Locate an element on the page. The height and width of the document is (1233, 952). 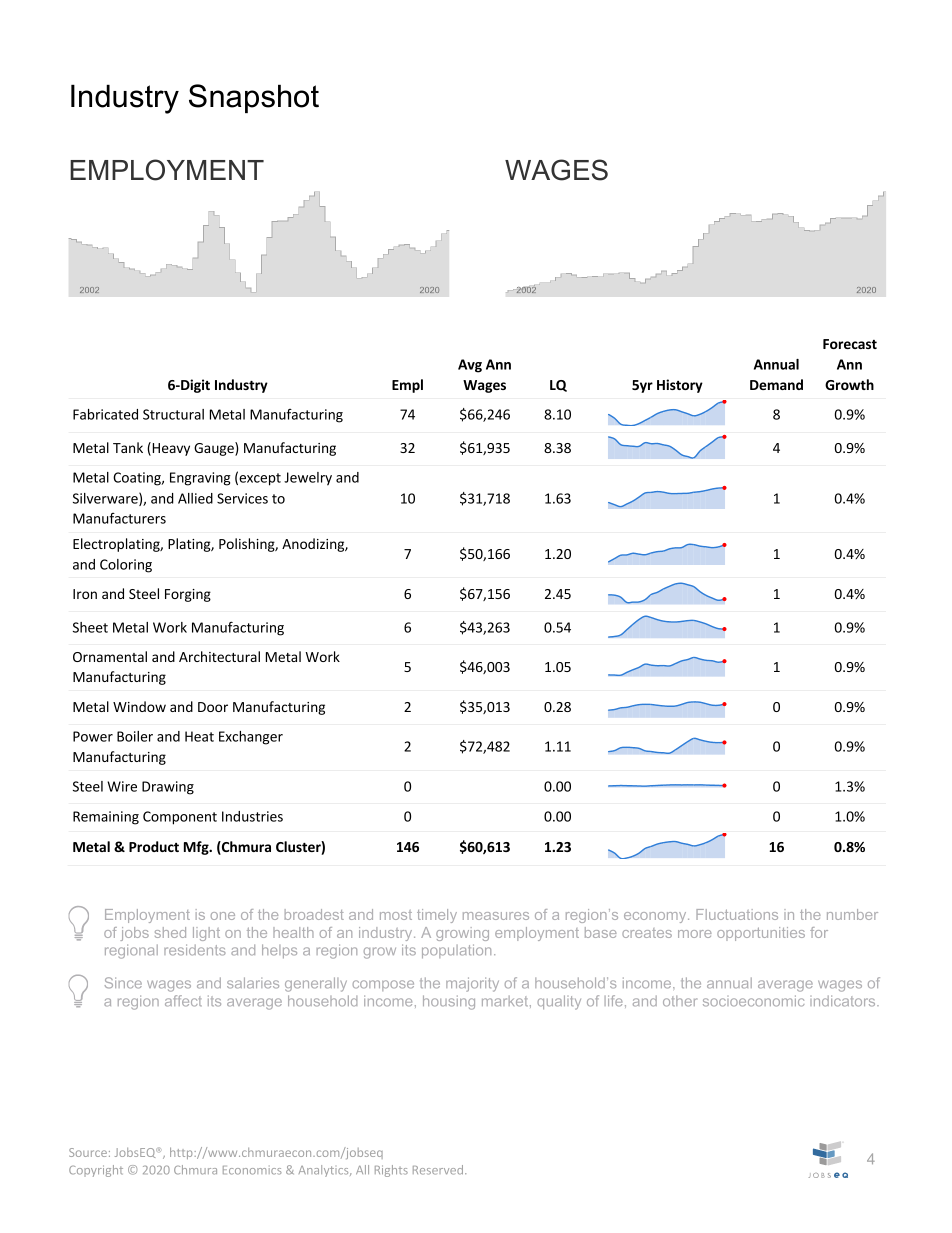
Exchanger is located at coordinates (251, 738).
